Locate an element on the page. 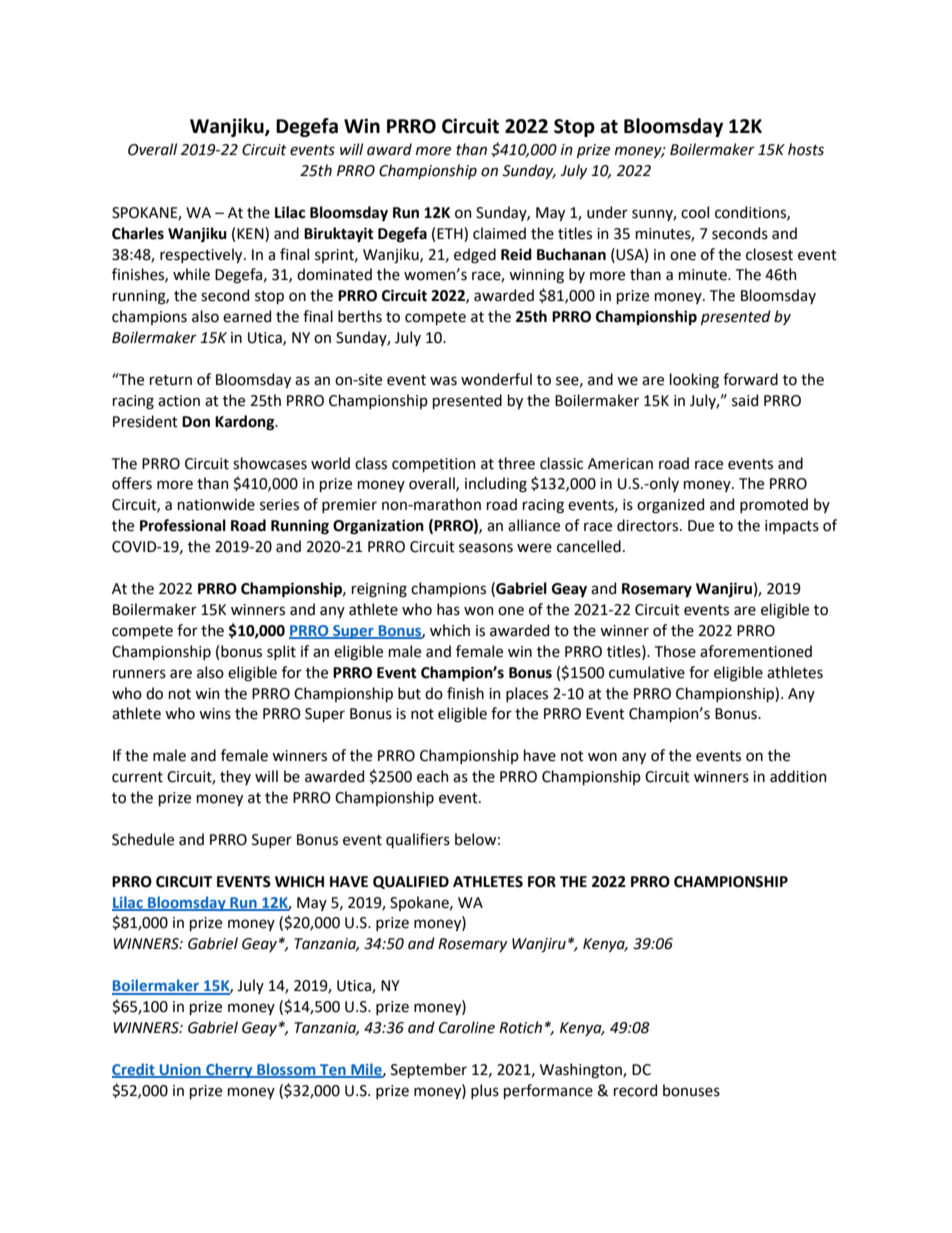  Charles is located at coordinates (138, 233).
